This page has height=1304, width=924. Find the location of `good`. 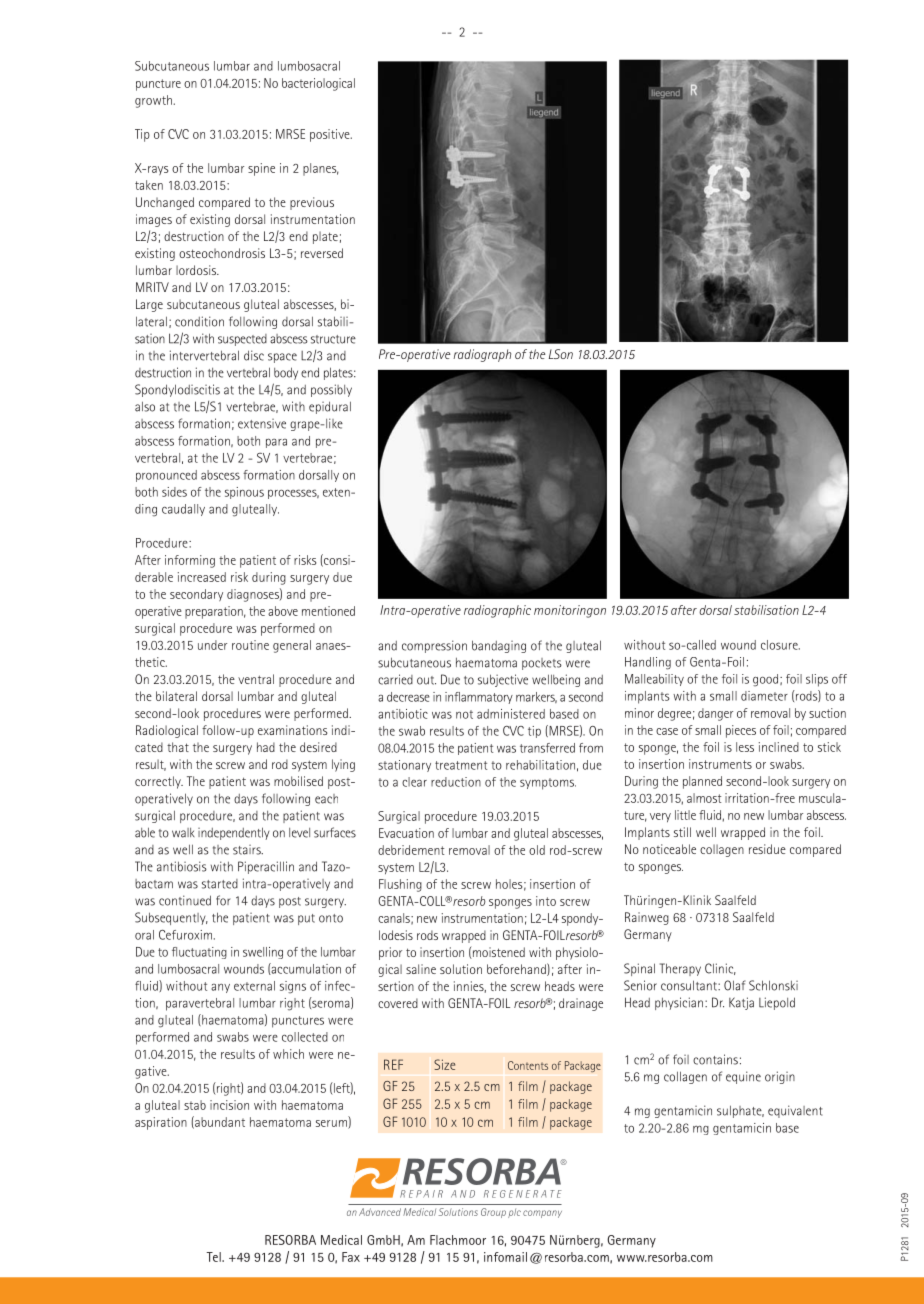

good is located at coordinates (765, 680).
